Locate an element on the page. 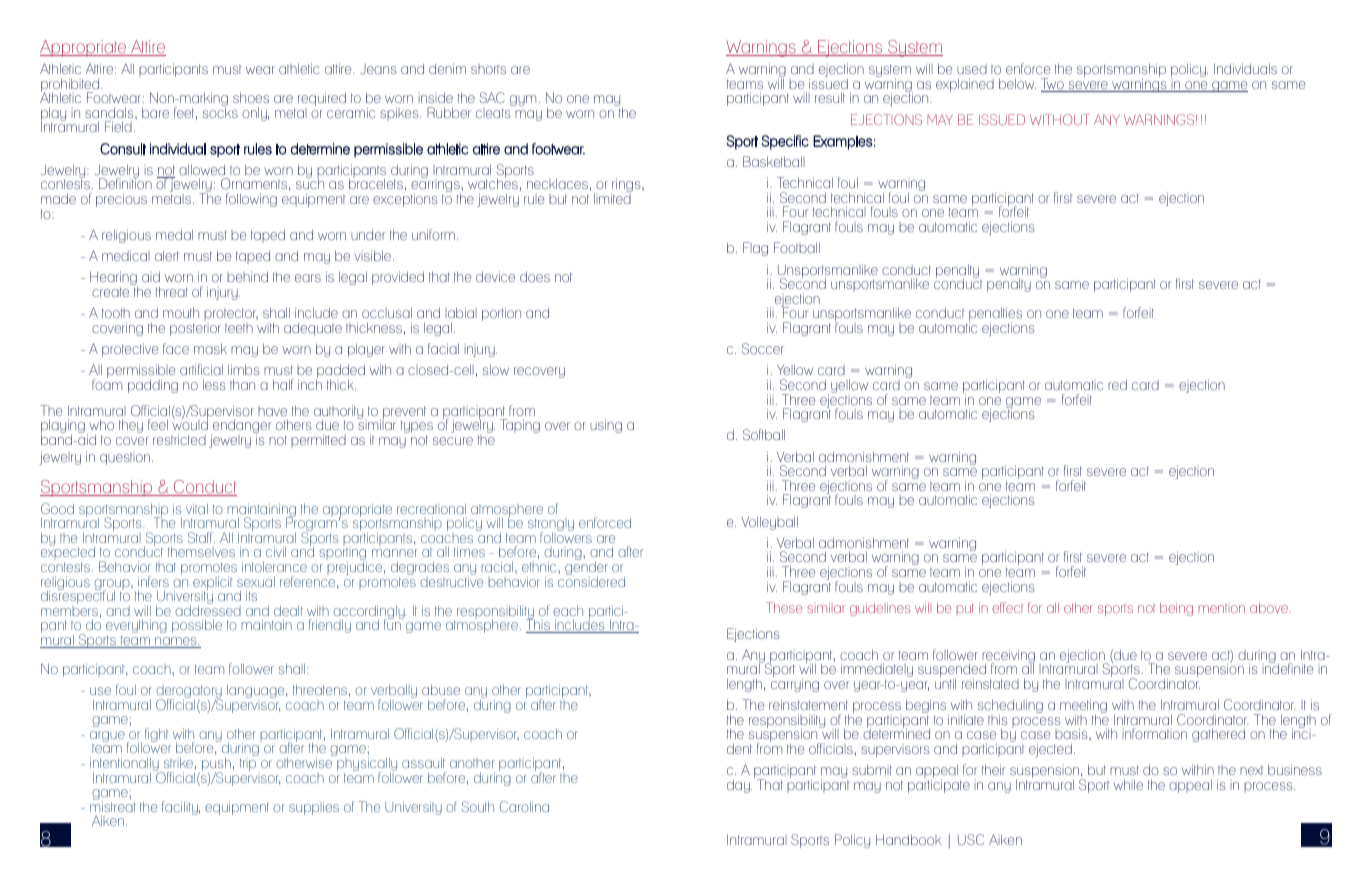 The width and height of the image is (1372, 887). each is located at coordinates (568, 611).
